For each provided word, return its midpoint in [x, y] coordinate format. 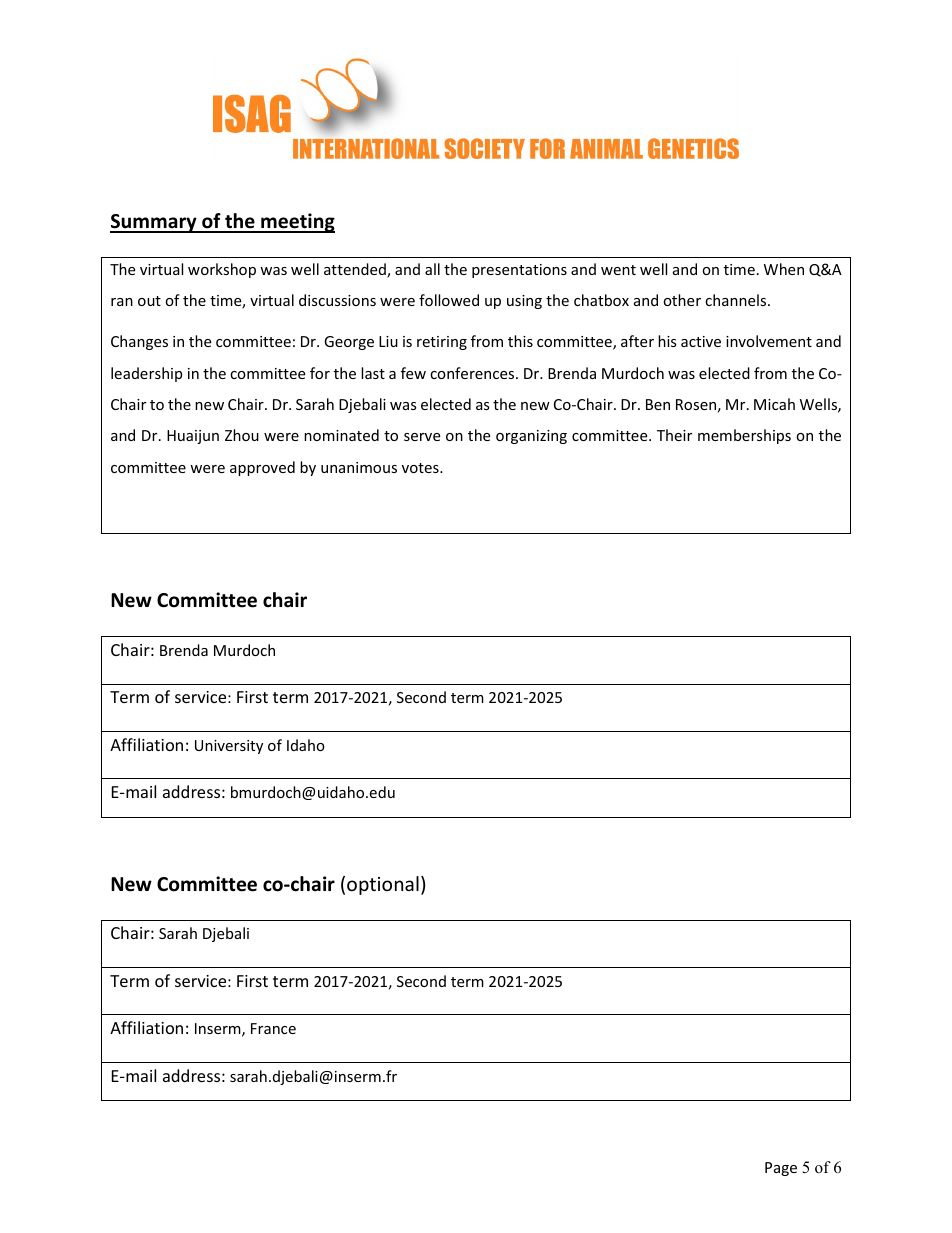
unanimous [359, 467]
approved [262, 468]
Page [781, 1169]
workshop [222, 270]
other [682, 300]
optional [383, 885]
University [229, 747]
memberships [744, 436]
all [432, 269]
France [273, 1028]
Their [674, 435]
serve [422, 437]
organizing [531, 437]
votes [421, 468]
